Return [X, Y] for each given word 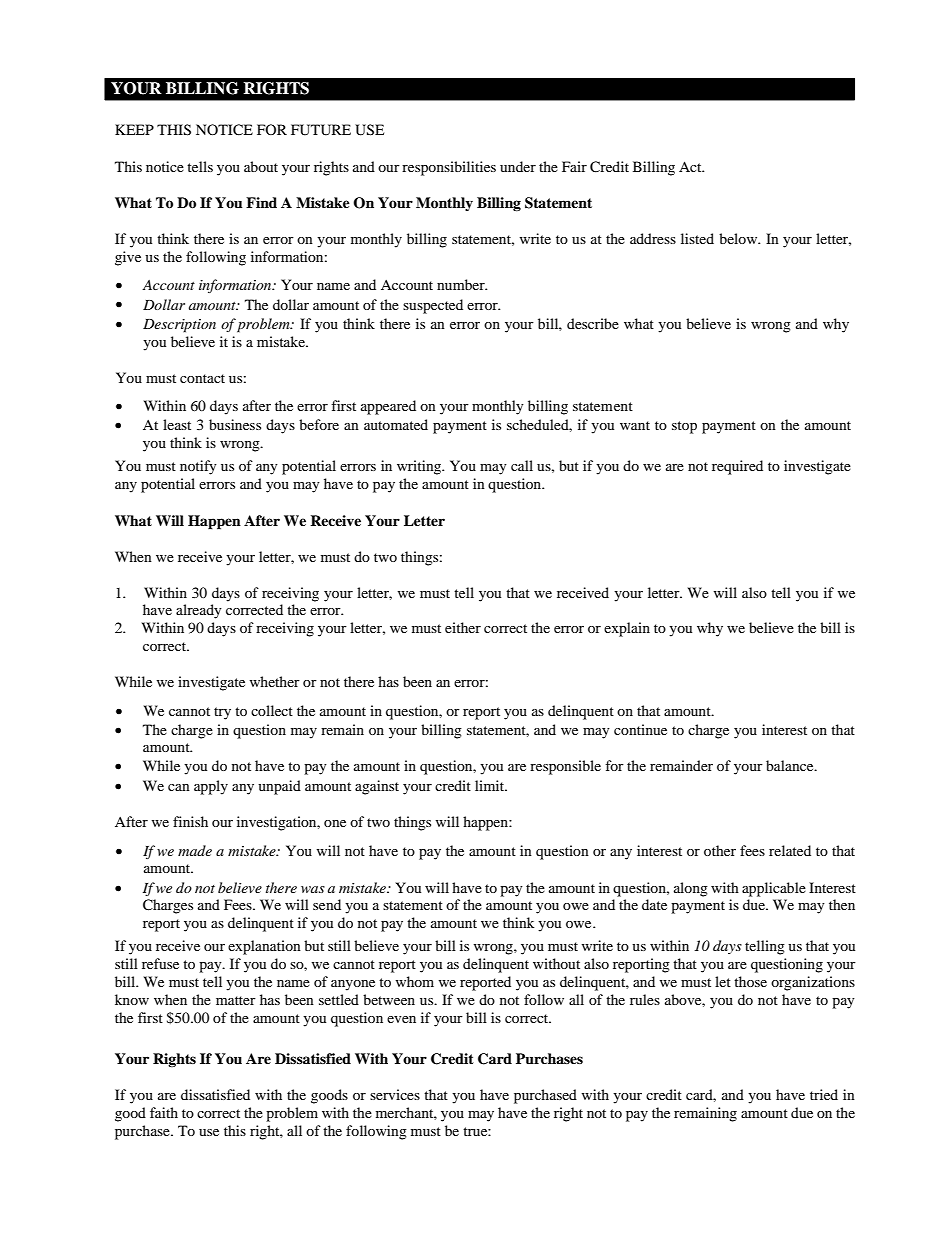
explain [627, 629]
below [739, 238]
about [261, 166]
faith [164, 1112]
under [518, 166]
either [463, 627]
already [199, 611]
